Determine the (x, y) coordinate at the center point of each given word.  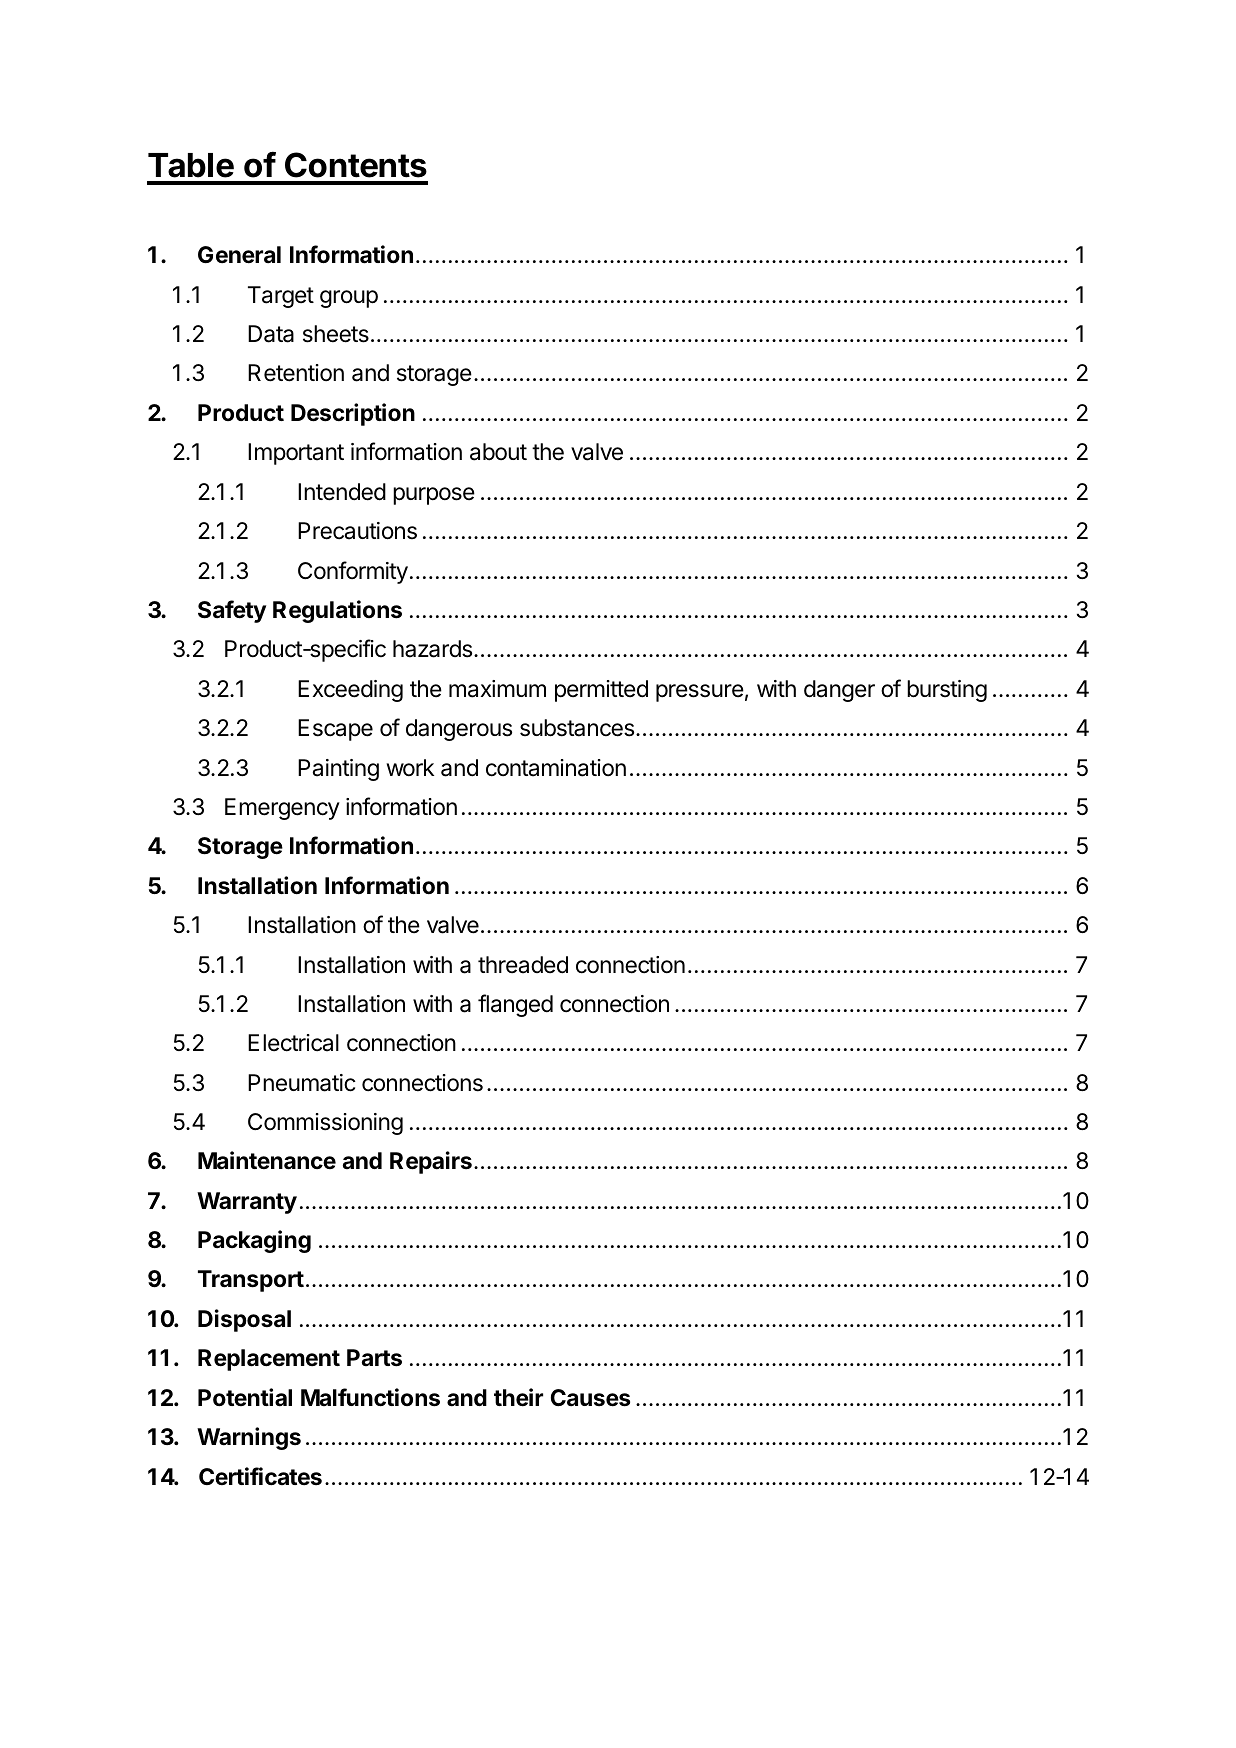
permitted (601, 691)
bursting (947, 691)
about (498, 452)
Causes (590, 1398)
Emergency (282, 809)
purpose (434, 496)
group (349, 299)
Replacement (269, 1360)
